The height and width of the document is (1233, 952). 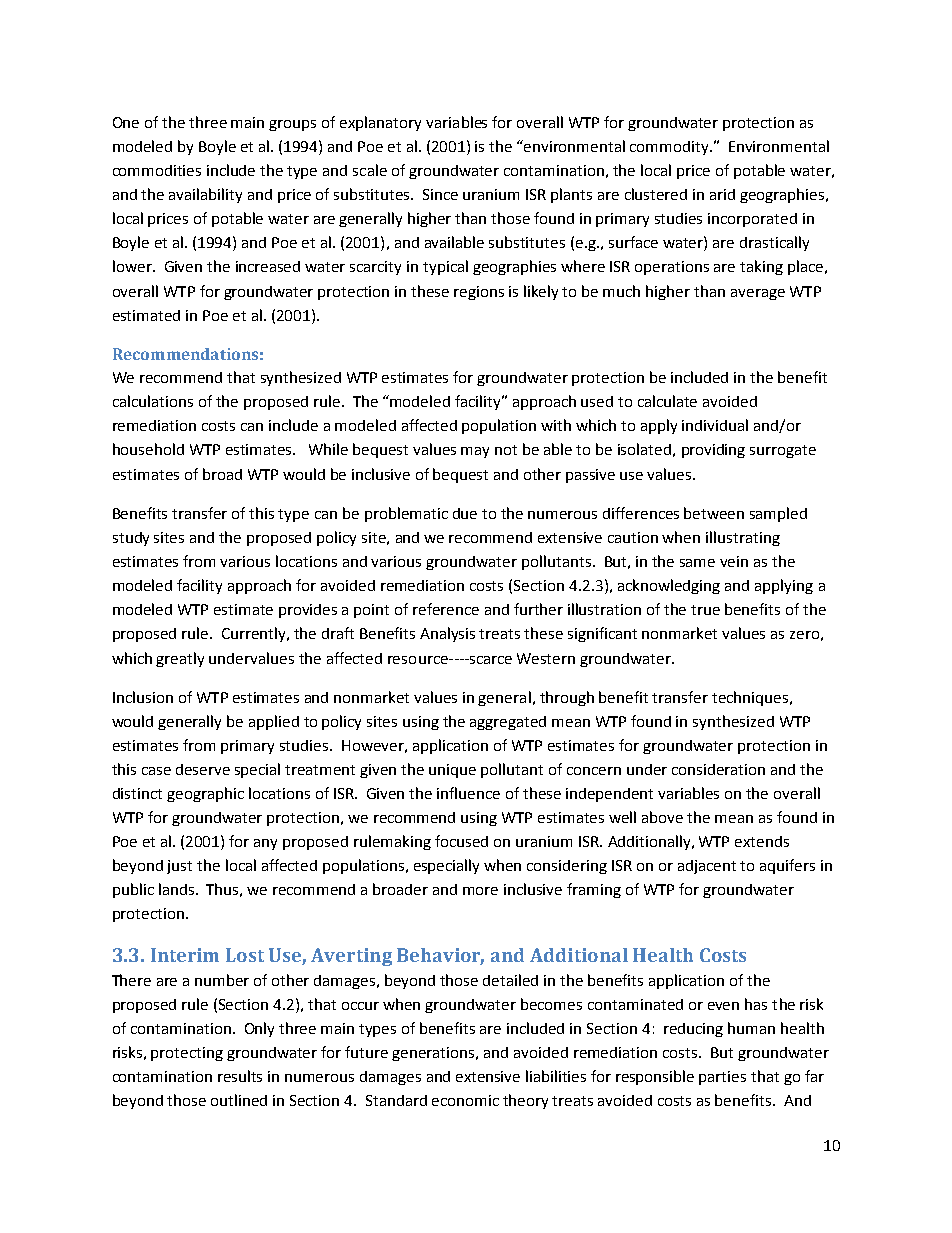 What do you see at coordinates (722, 1078) in the document?
I see `parties` at bounding box center [722, 1078].
